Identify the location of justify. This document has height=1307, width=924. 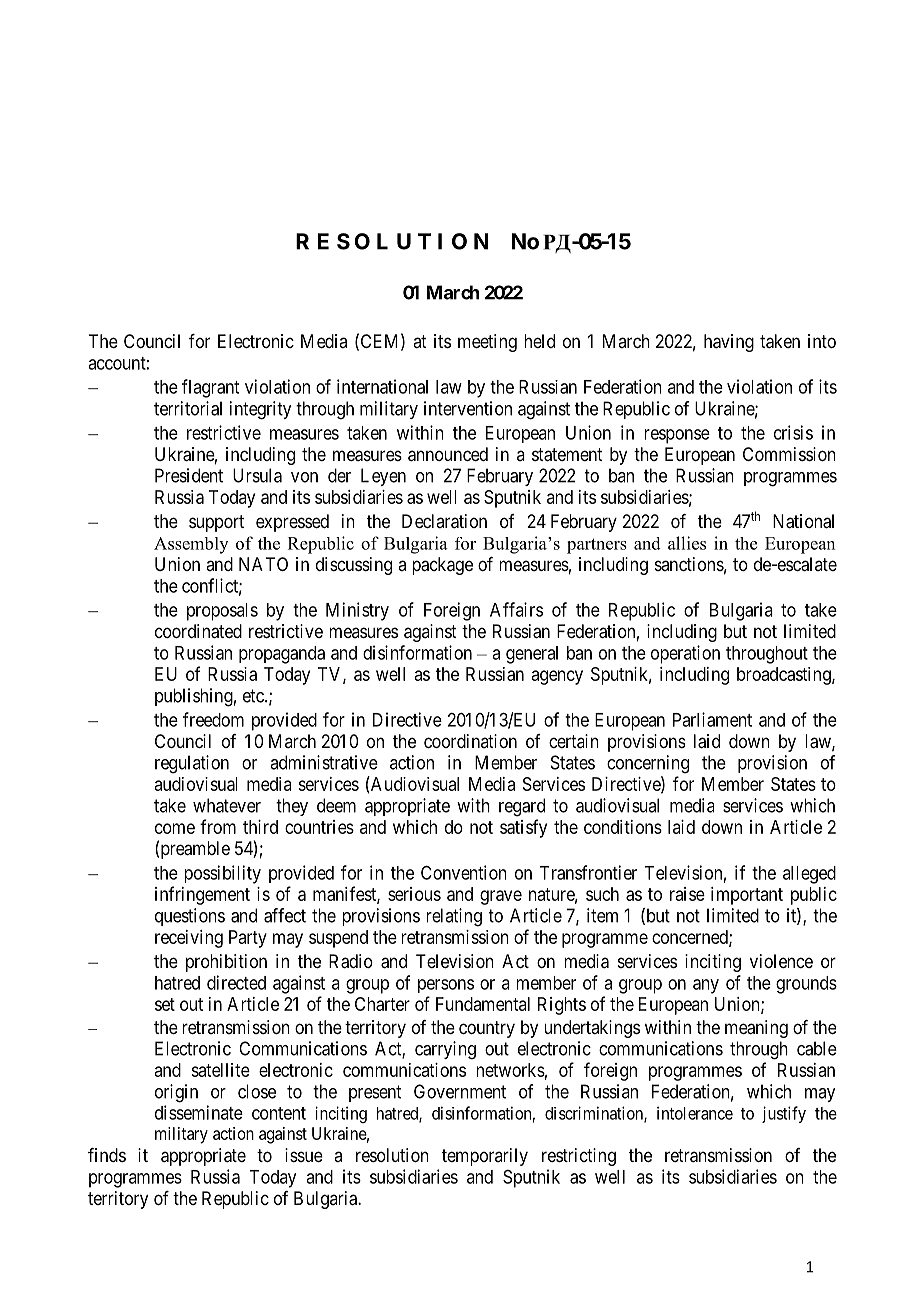
(784, 1114).
